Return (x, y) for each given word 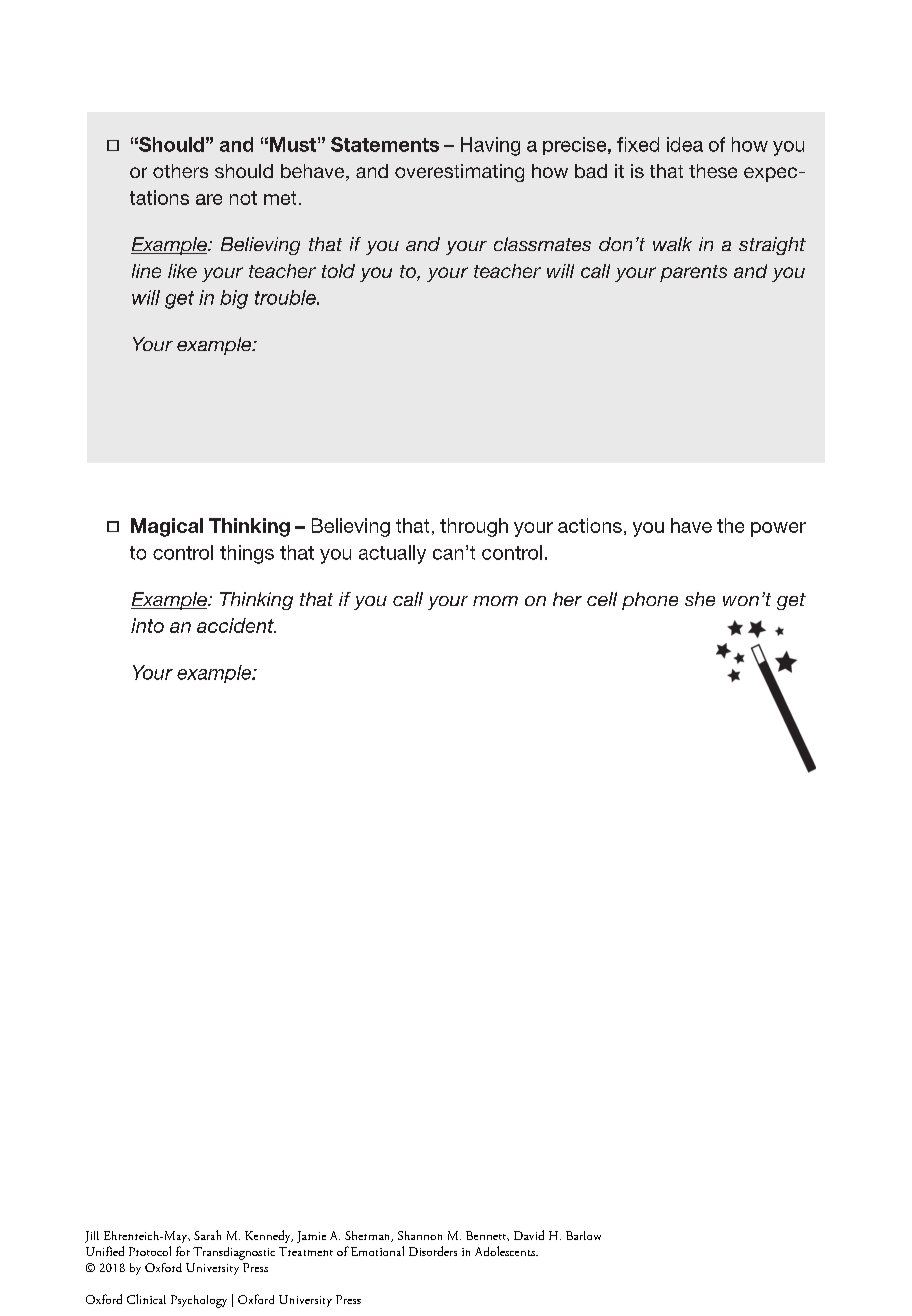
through (474, 527)
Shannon (420, 1235)
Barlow (583, 1235)
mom (495, 601)
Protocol (150, 1251)
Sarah (207, 1235)
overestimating (459, 173)
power (778, 529)
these (713, 171)
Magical (167, 527)
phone (650, 601)
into (147, 625)
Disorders (433, 1251)
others (180, 171)
